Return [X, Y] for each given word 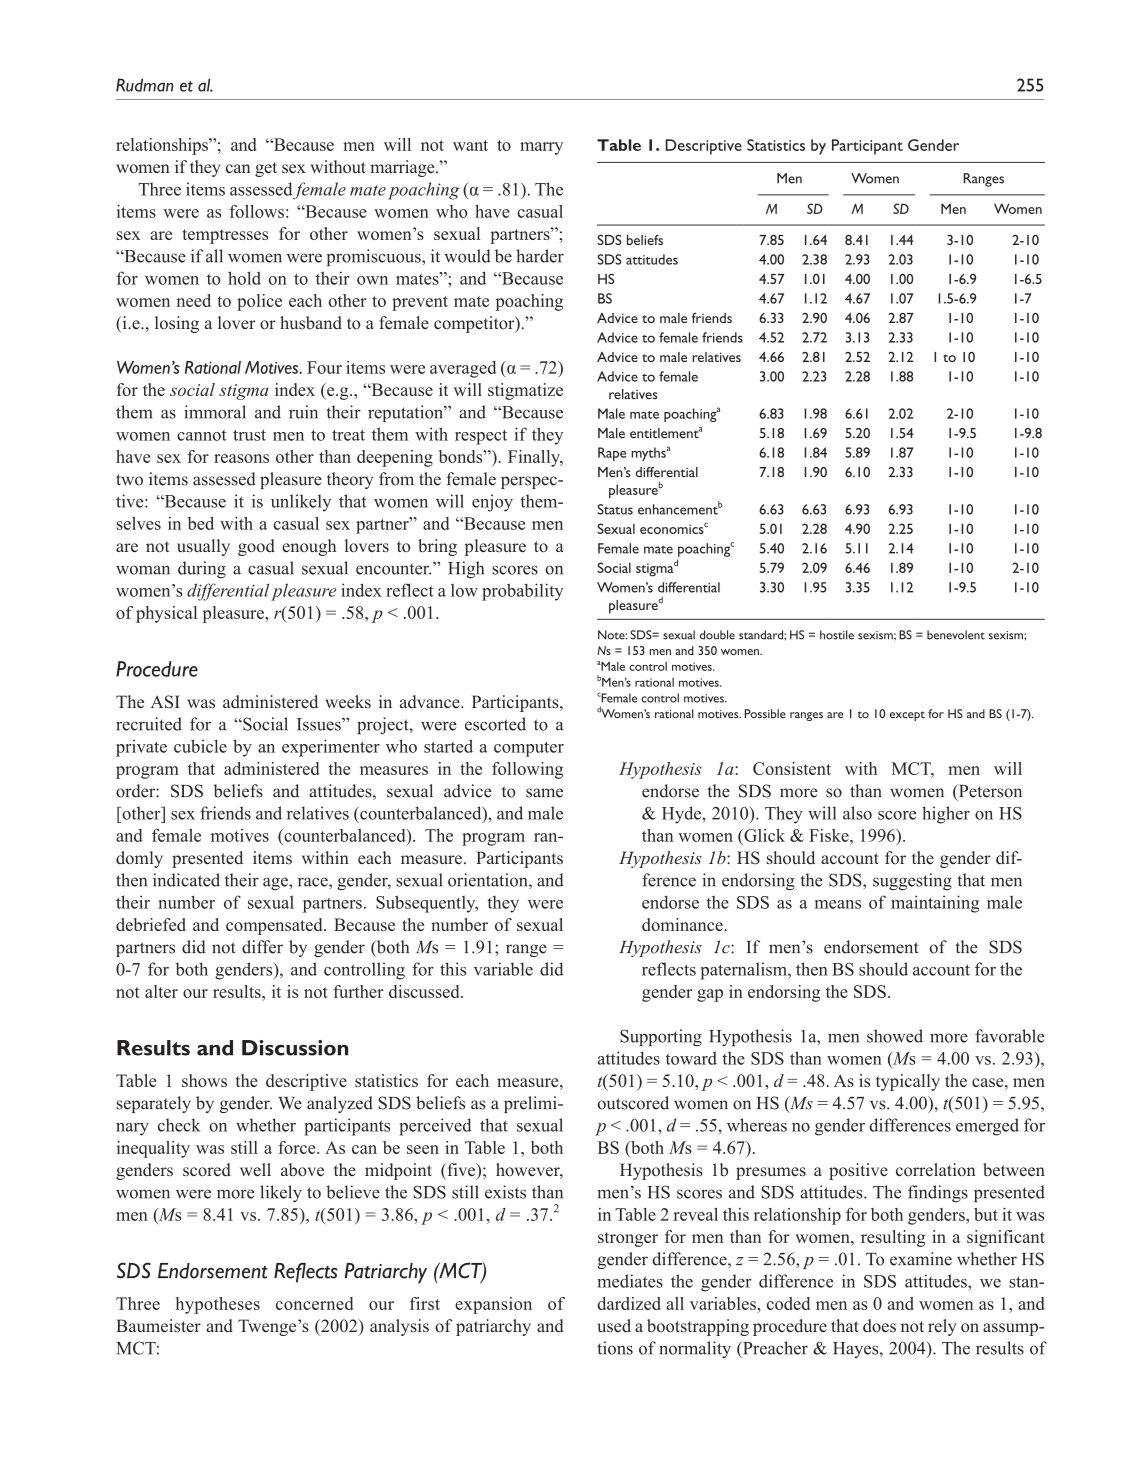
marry [541, 148]
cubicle [200, 746]
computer [529, 749]
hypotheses [218, 1305]
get [266, 169]
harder [540, 256]
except [907, 716]
